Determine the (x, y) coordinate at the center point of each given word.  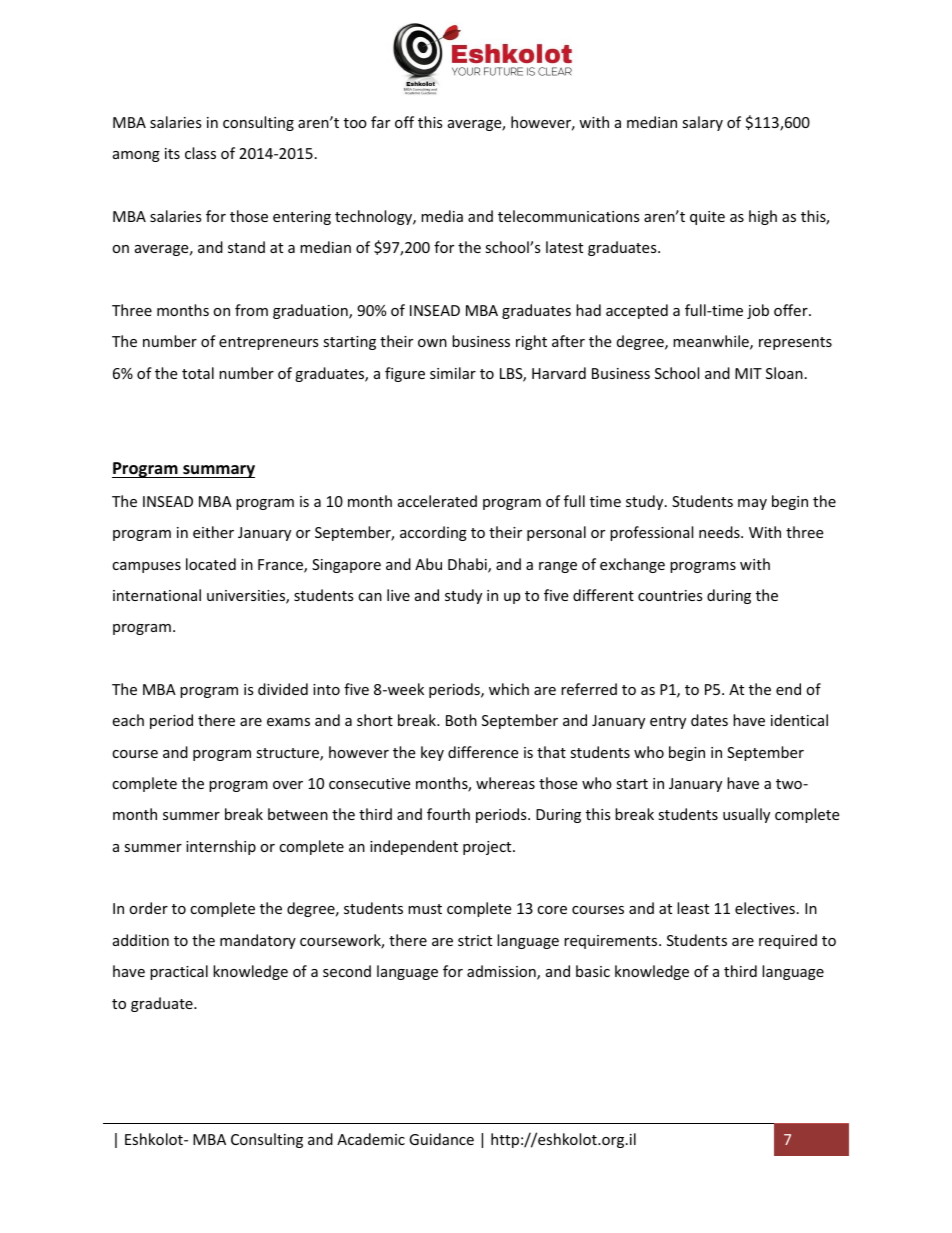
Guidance (441, 1139)
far (380, 122)
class (200, 153)
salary (702, 123)
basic (593, 971)
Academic (371, 1139)
